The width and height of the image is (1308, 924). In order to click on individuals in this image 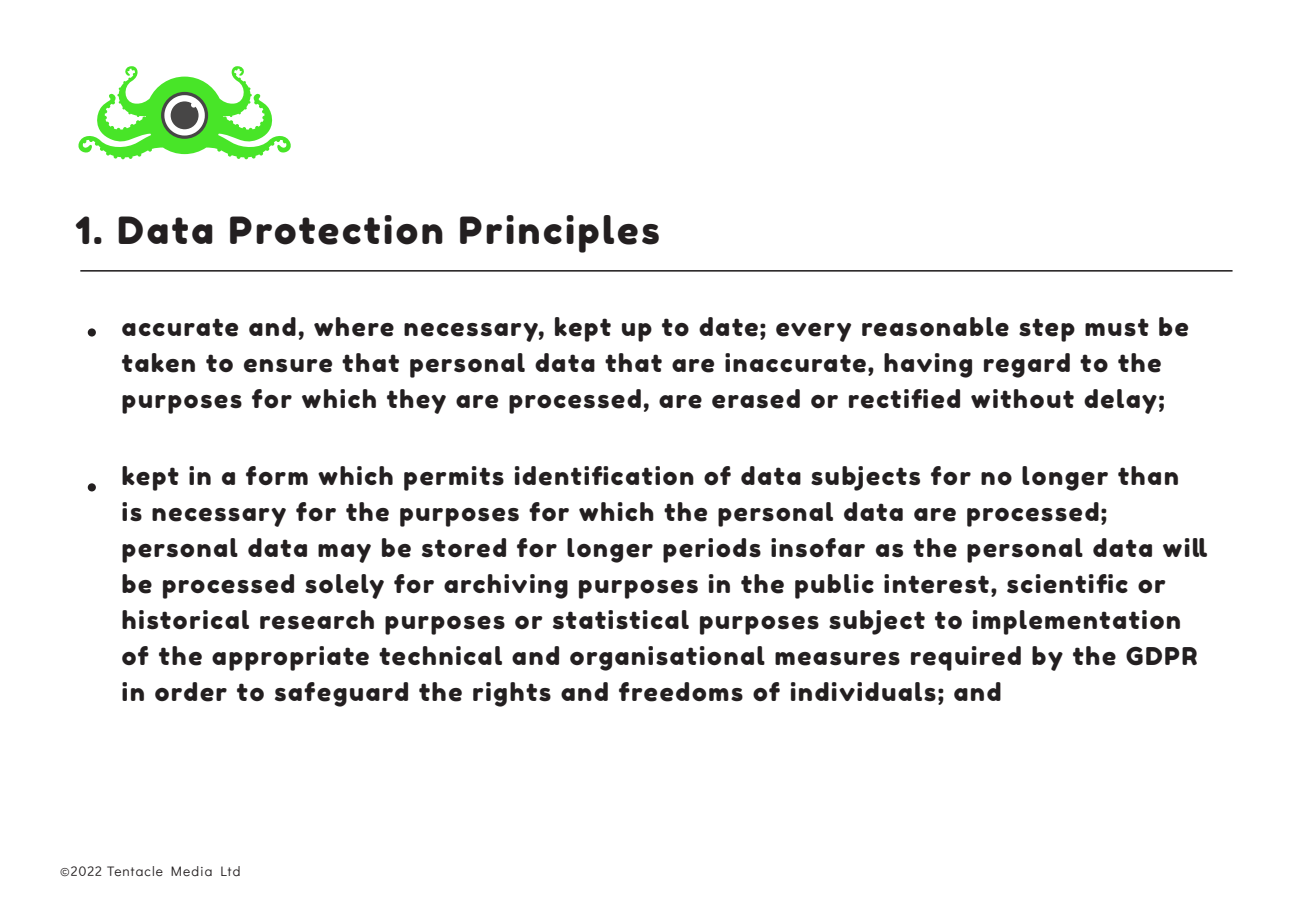, I will do `click(863, 692)`.
